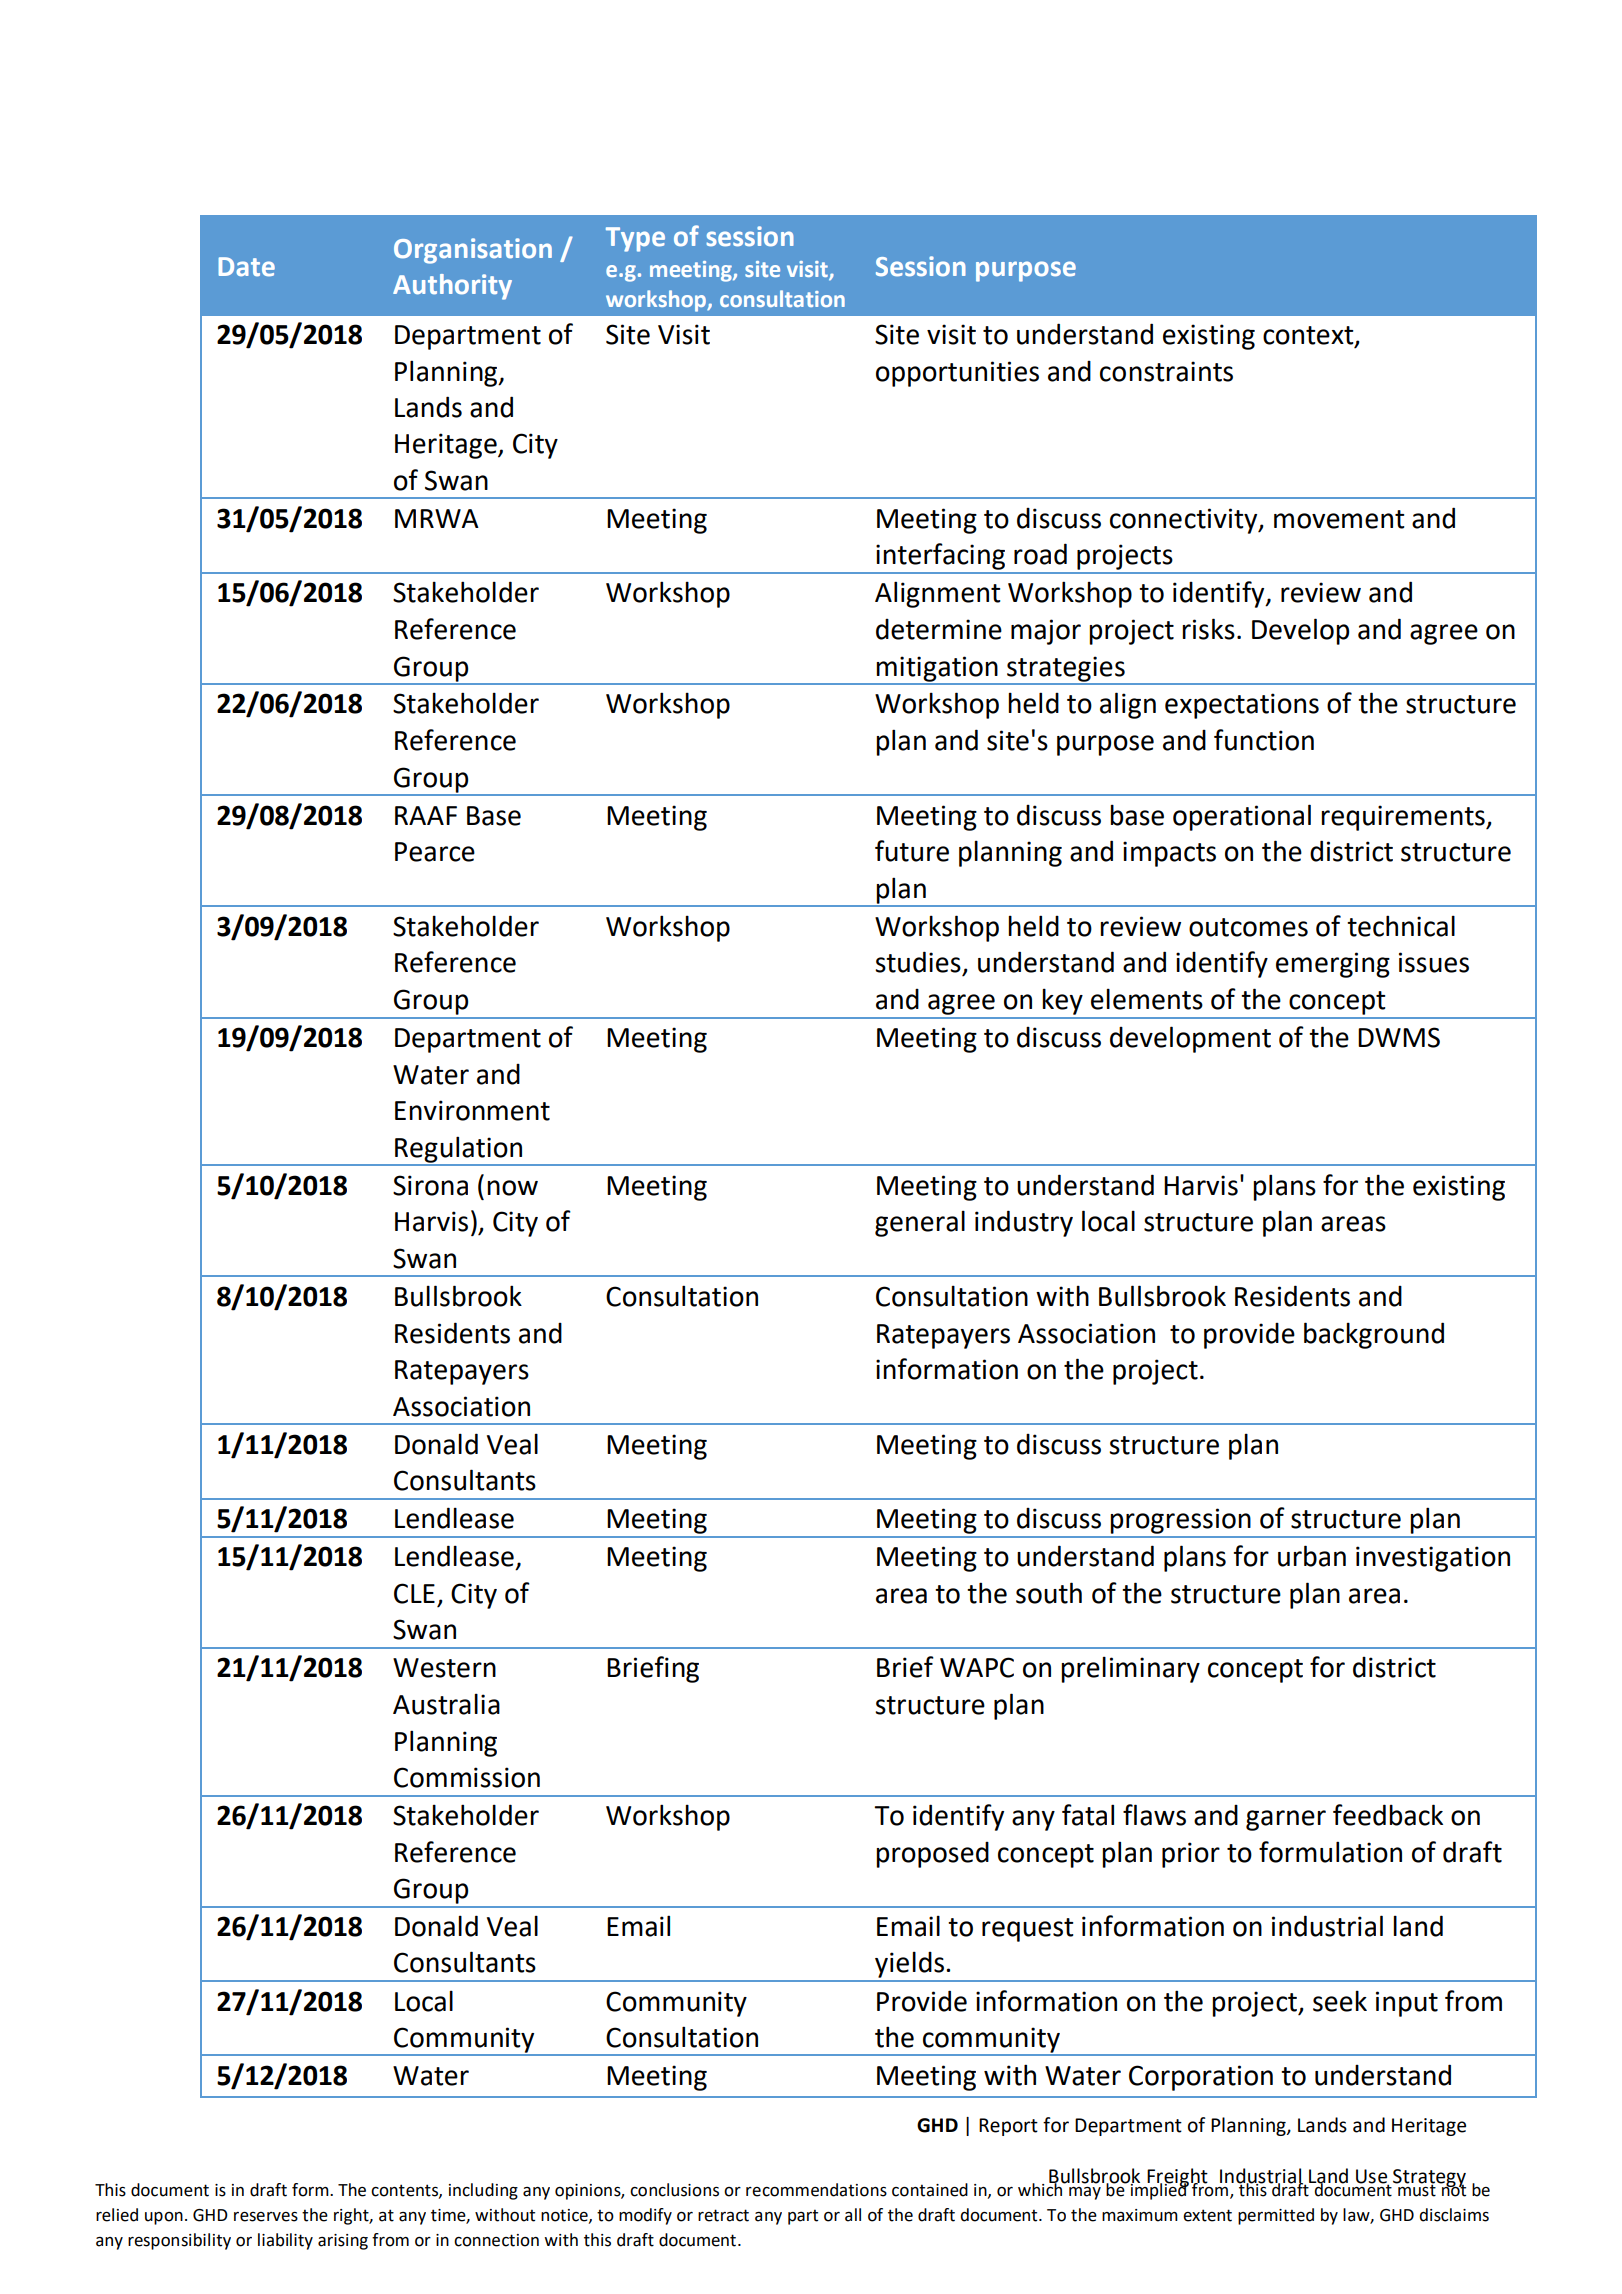 Image resolution: width=1622 pixels, height=2294 pixels. I want to click on Type, so click(635, 239).
